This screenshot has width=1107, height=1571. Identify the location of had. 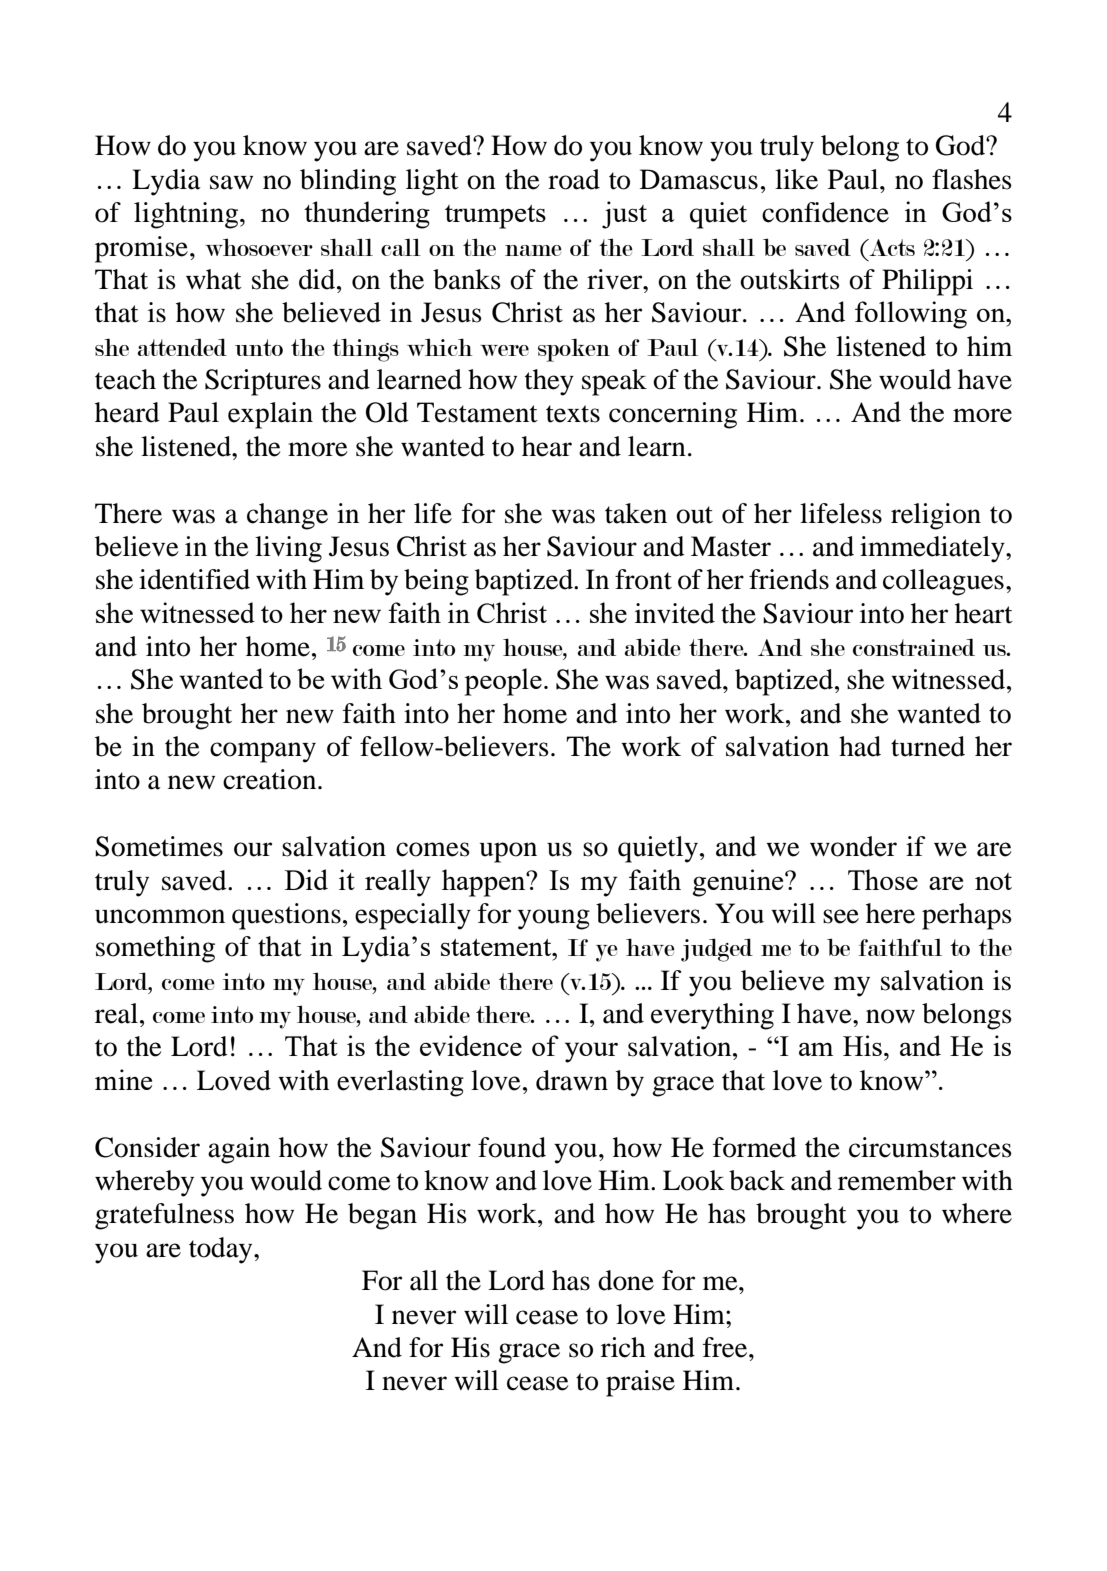
(860, 746).
